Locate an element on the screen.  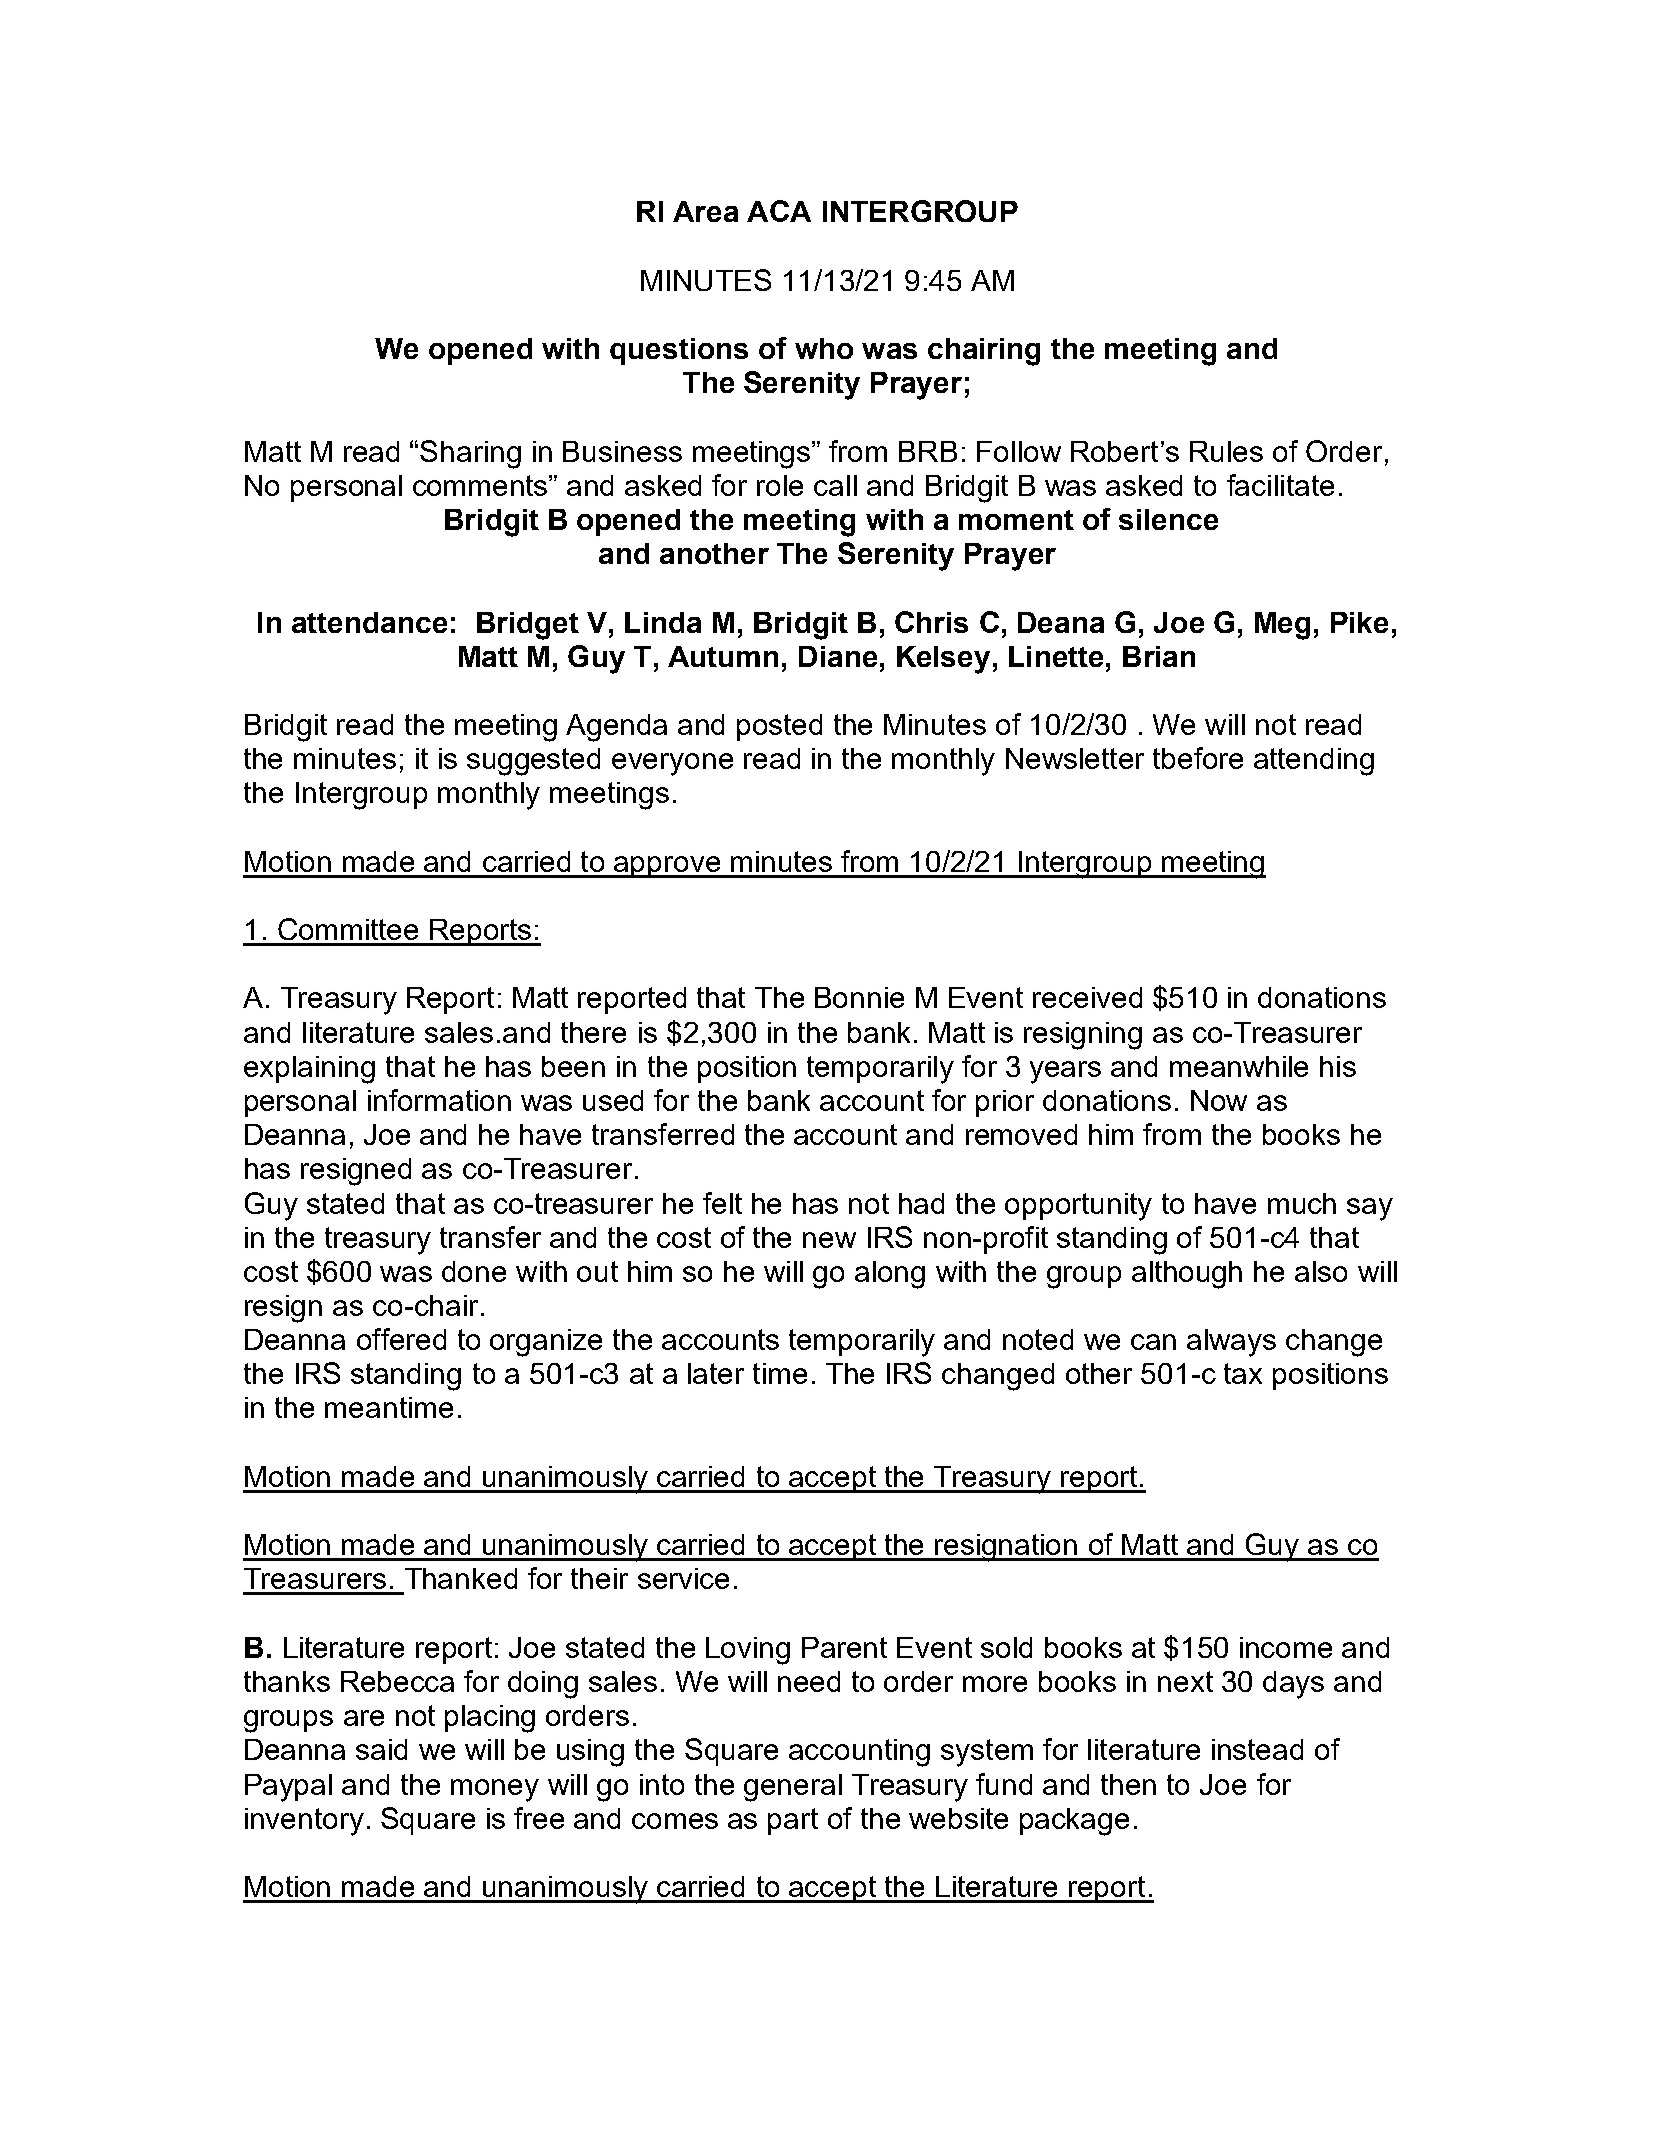
Rules is located at coordinates (1226, 451).
